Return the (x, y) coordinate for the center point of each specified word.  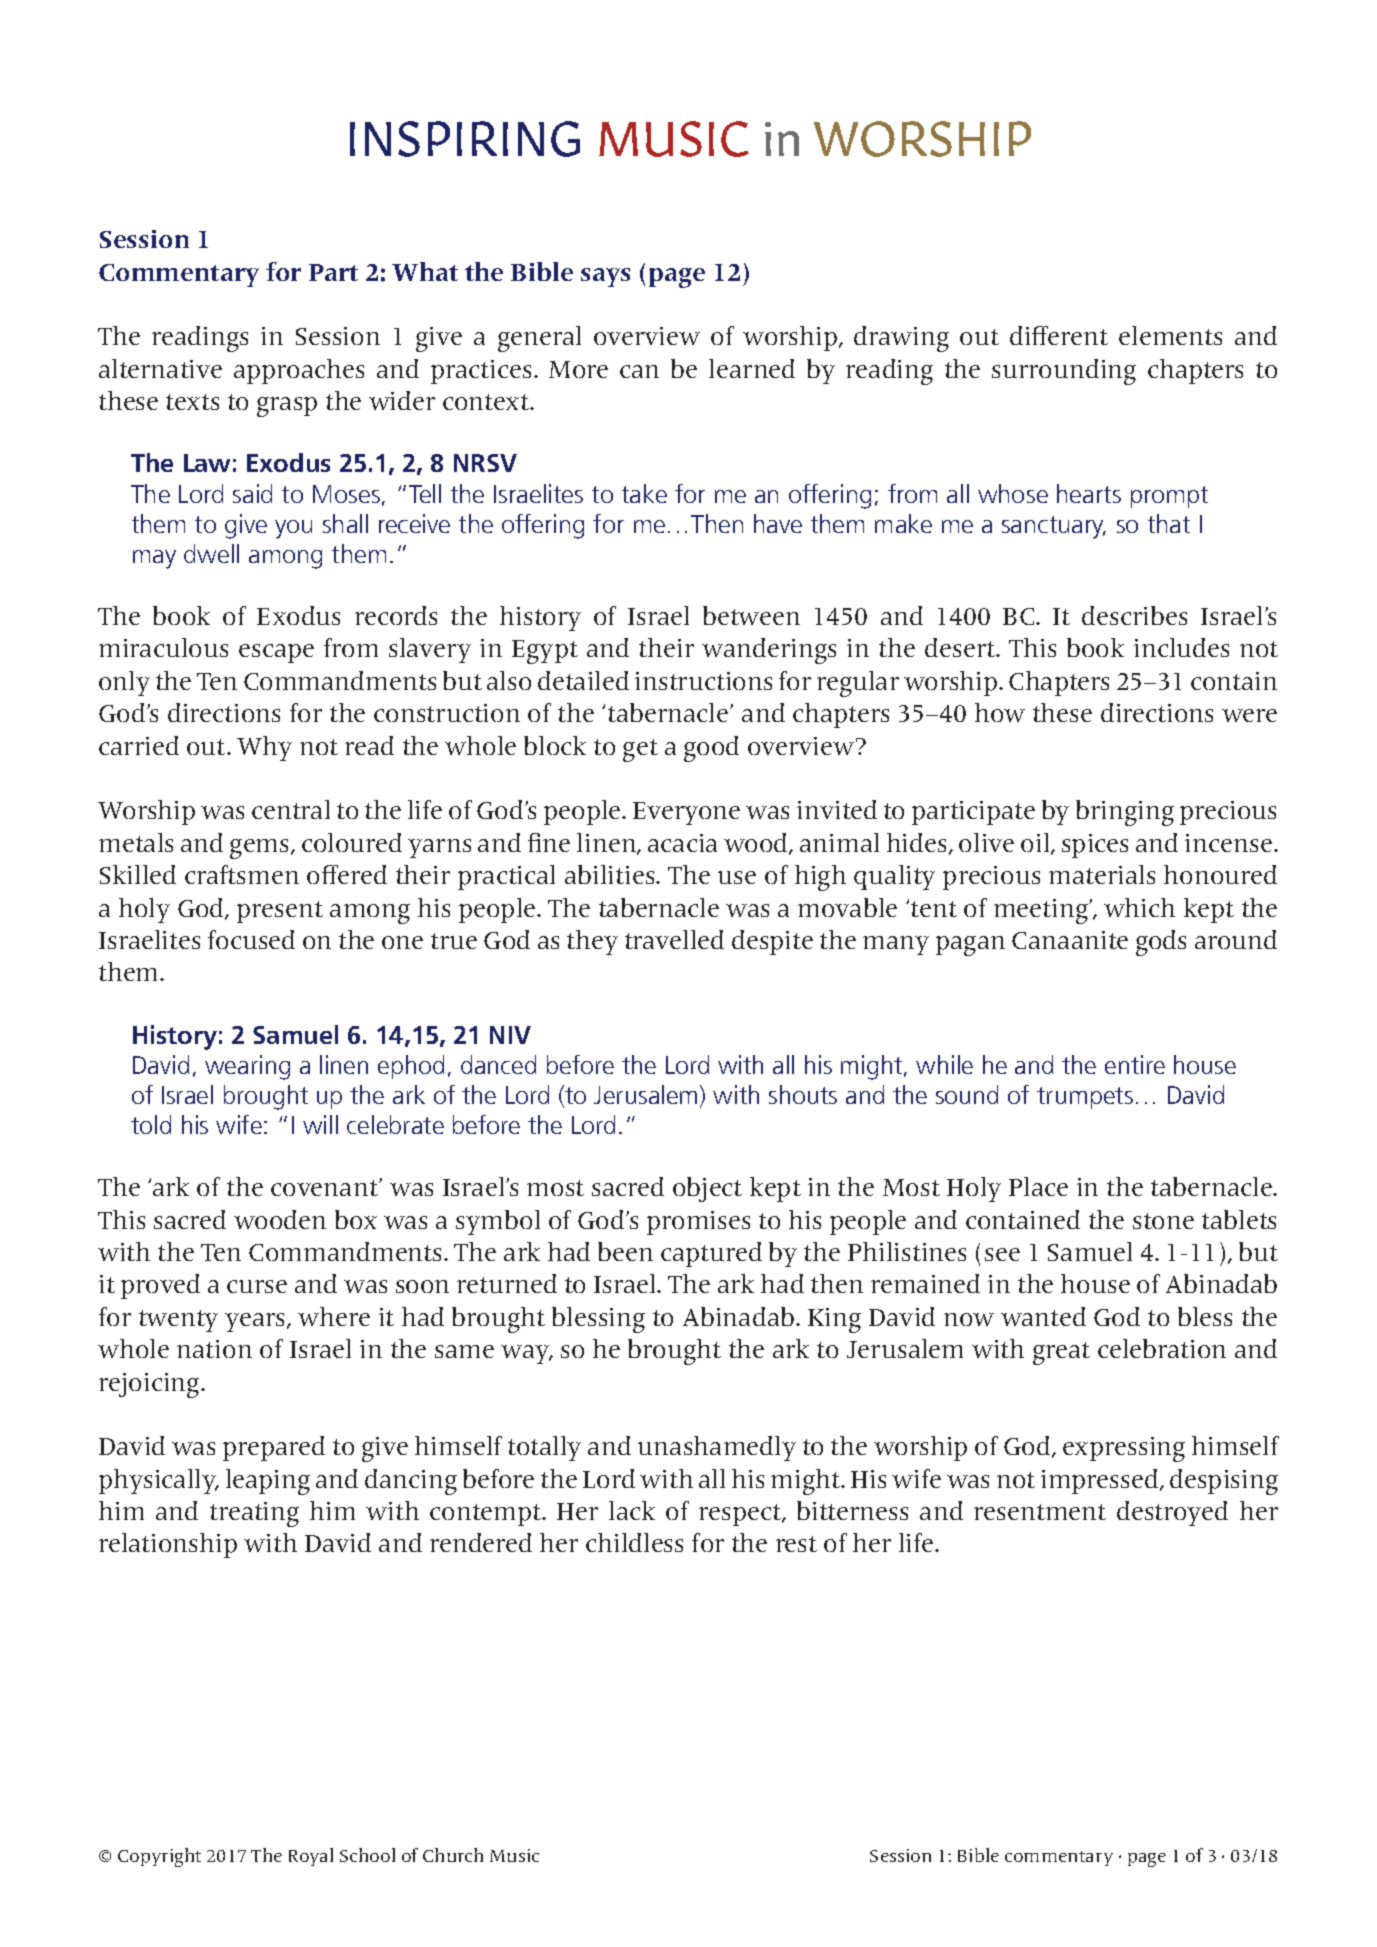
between (751, 615)
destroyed (1172, 1513)
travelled (674, 939)
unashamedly (717, 1448)
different (1059, 335)
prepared (274, 1448)
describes (1134, 615)
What (425, 271)
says (605, 277)
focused (251, 939)
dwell (211, 553)
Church (453, 1855)
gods (1161, 943)
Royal (311, 1857)
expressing (1124, 1449)
